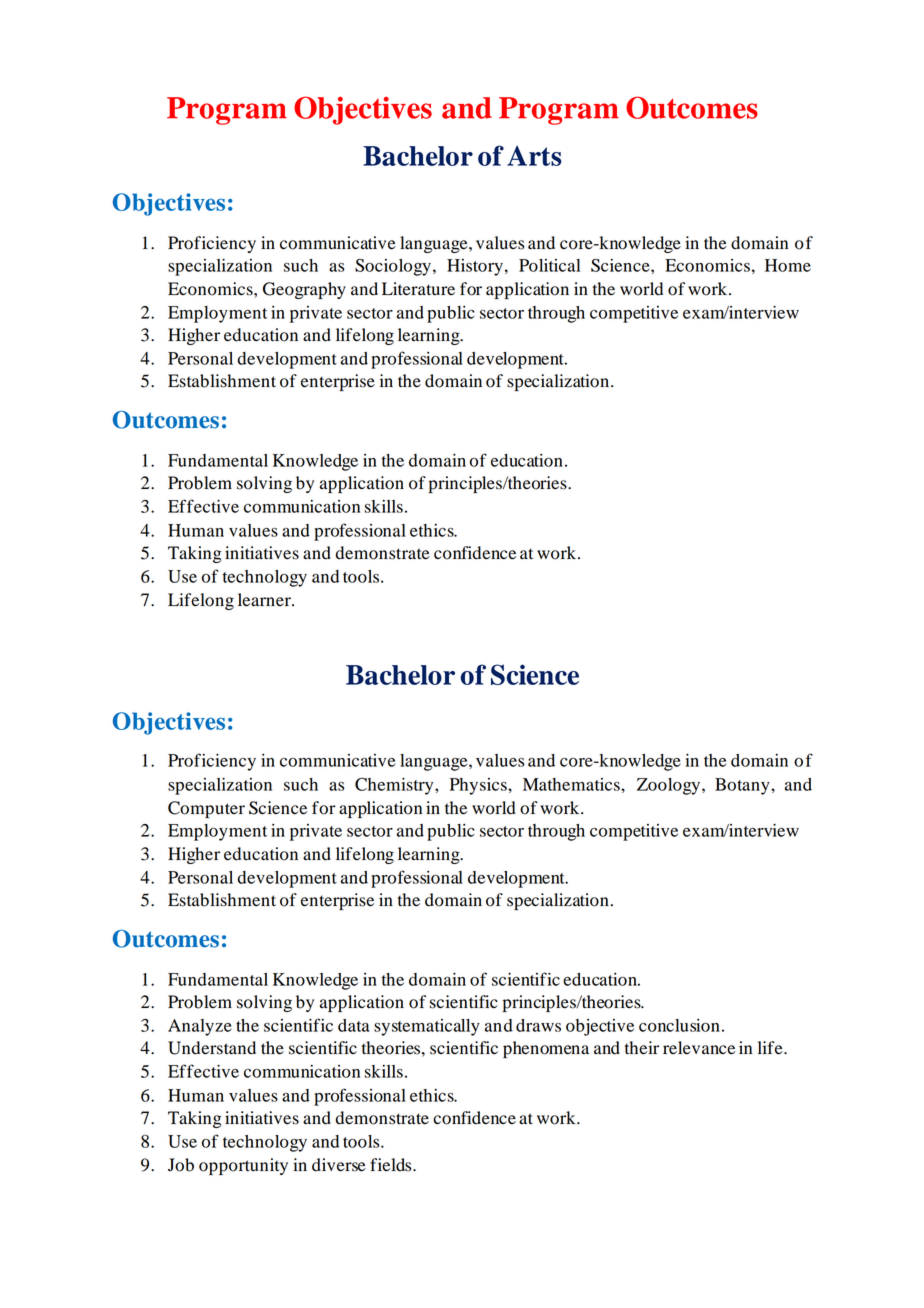  Describe the element at coordinates (265, 600) in the page. I see `learner` at that location.
